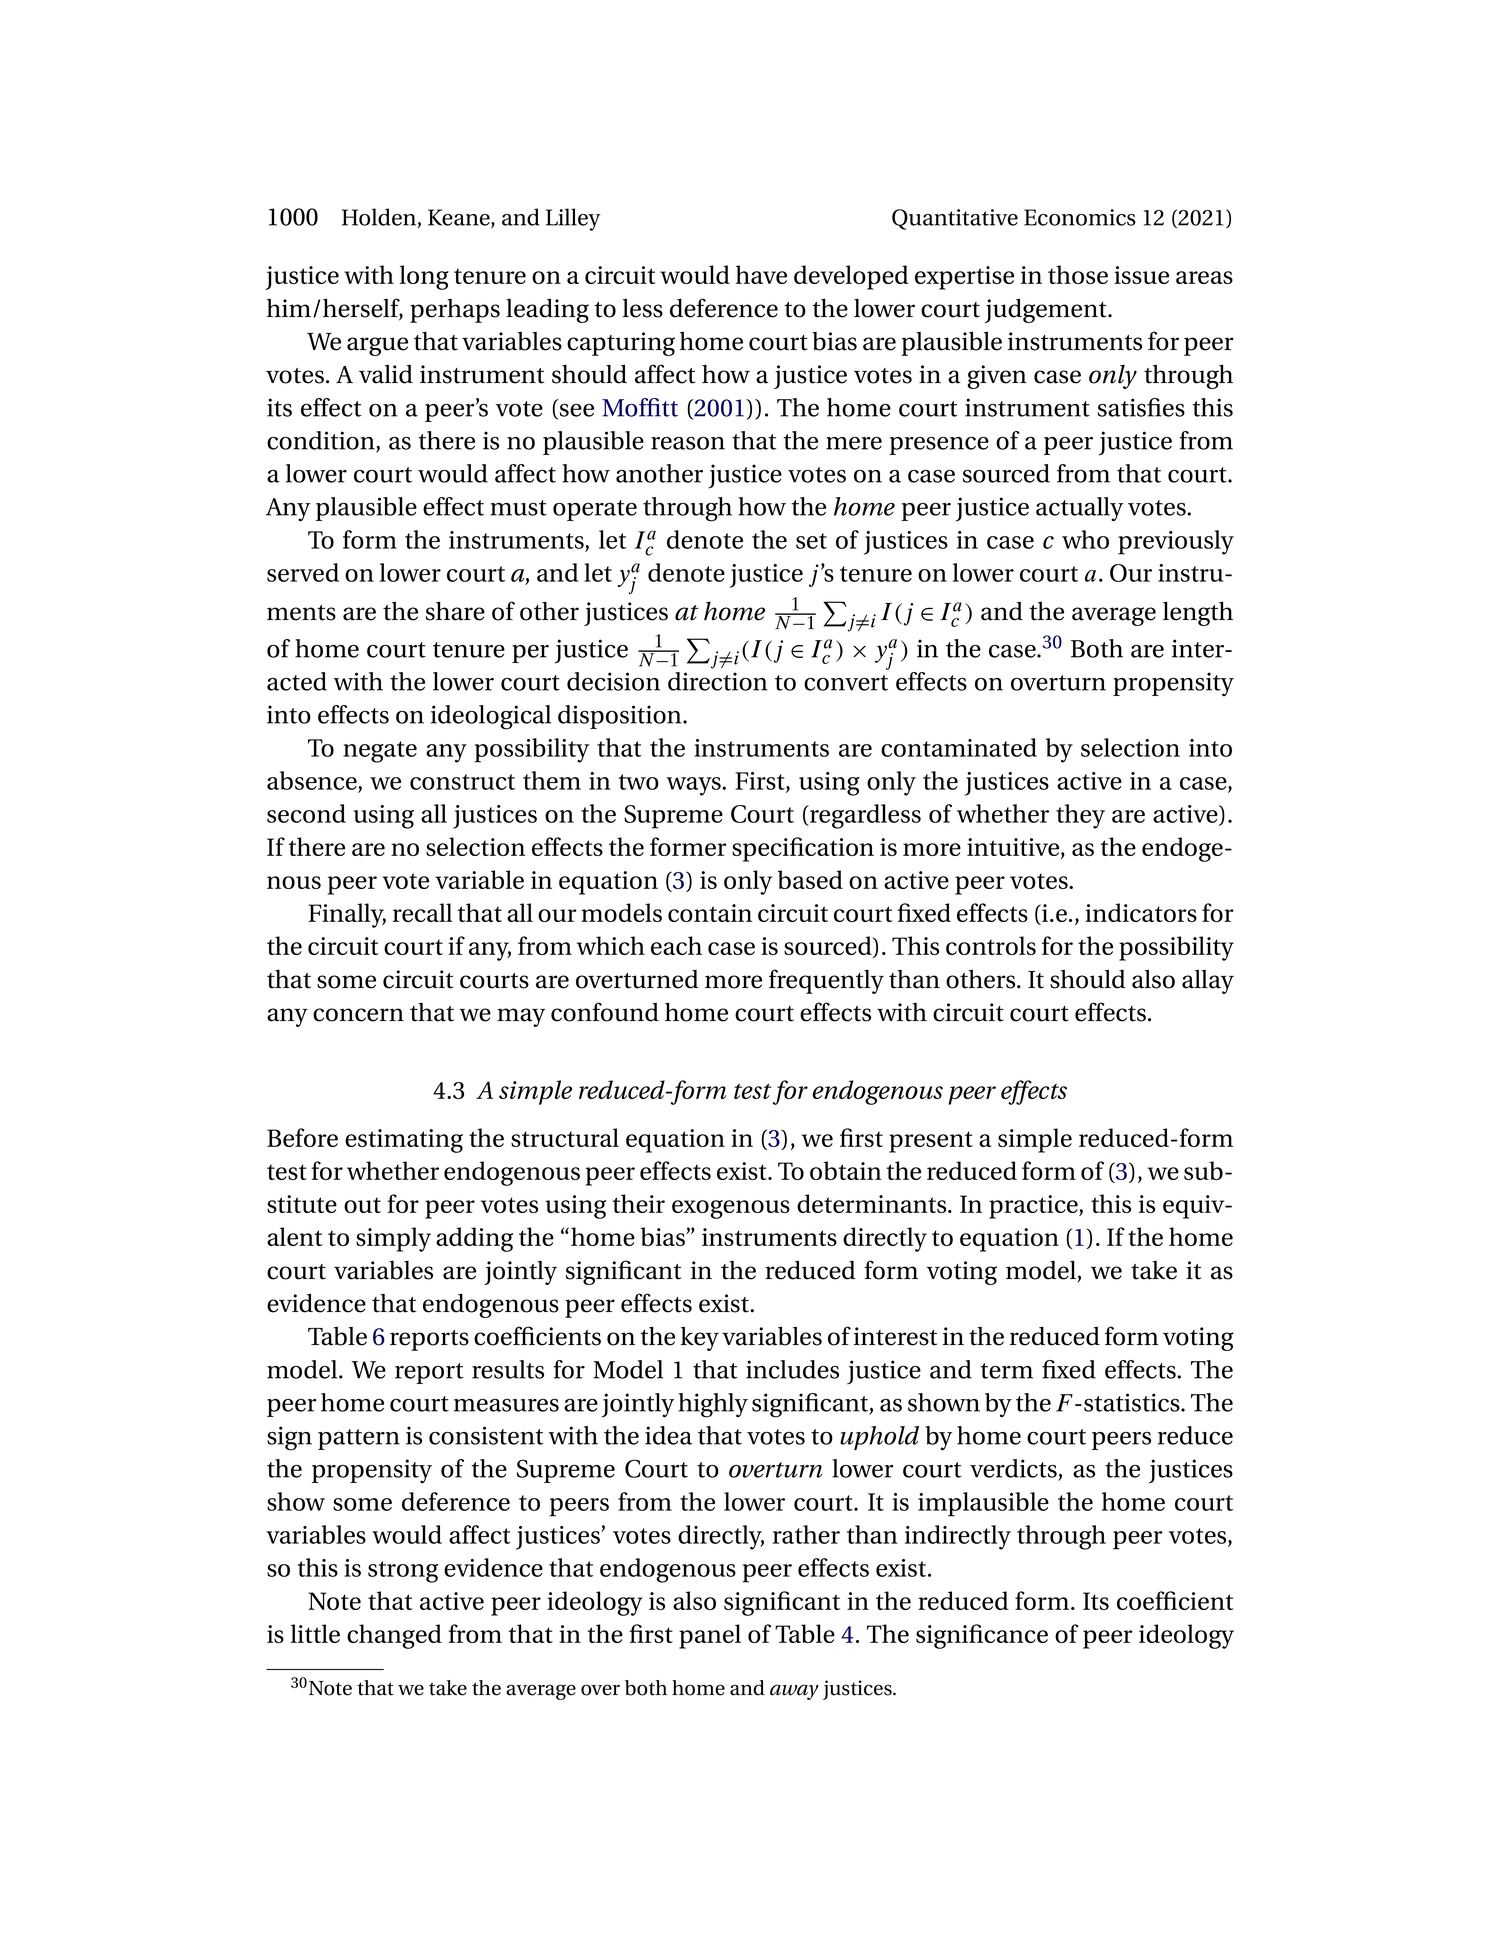 The image size is (1500, 1941). I want to click on changed, so click(394, 1636).
